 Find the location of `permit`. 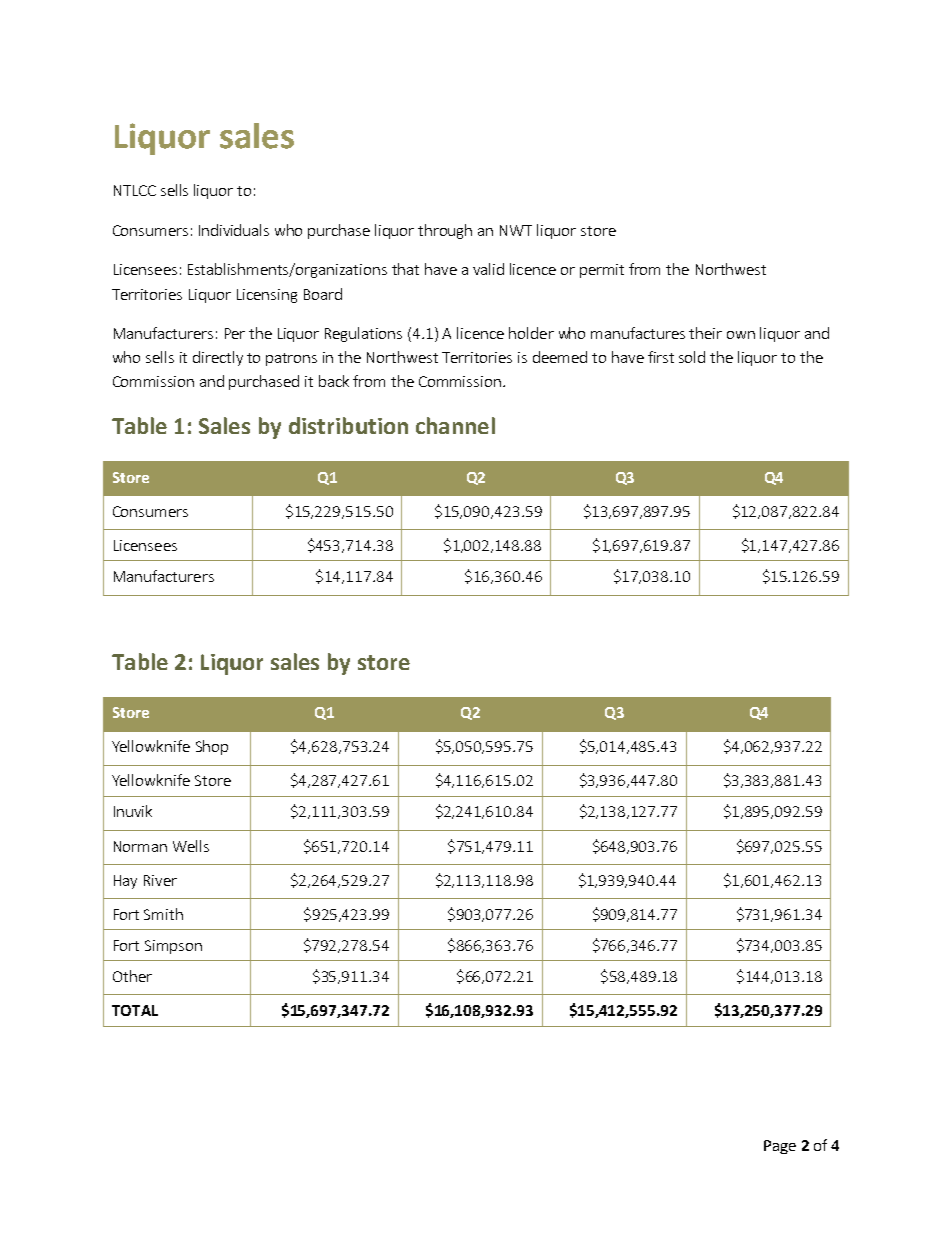

permit is located at coordinates (602, 271).
